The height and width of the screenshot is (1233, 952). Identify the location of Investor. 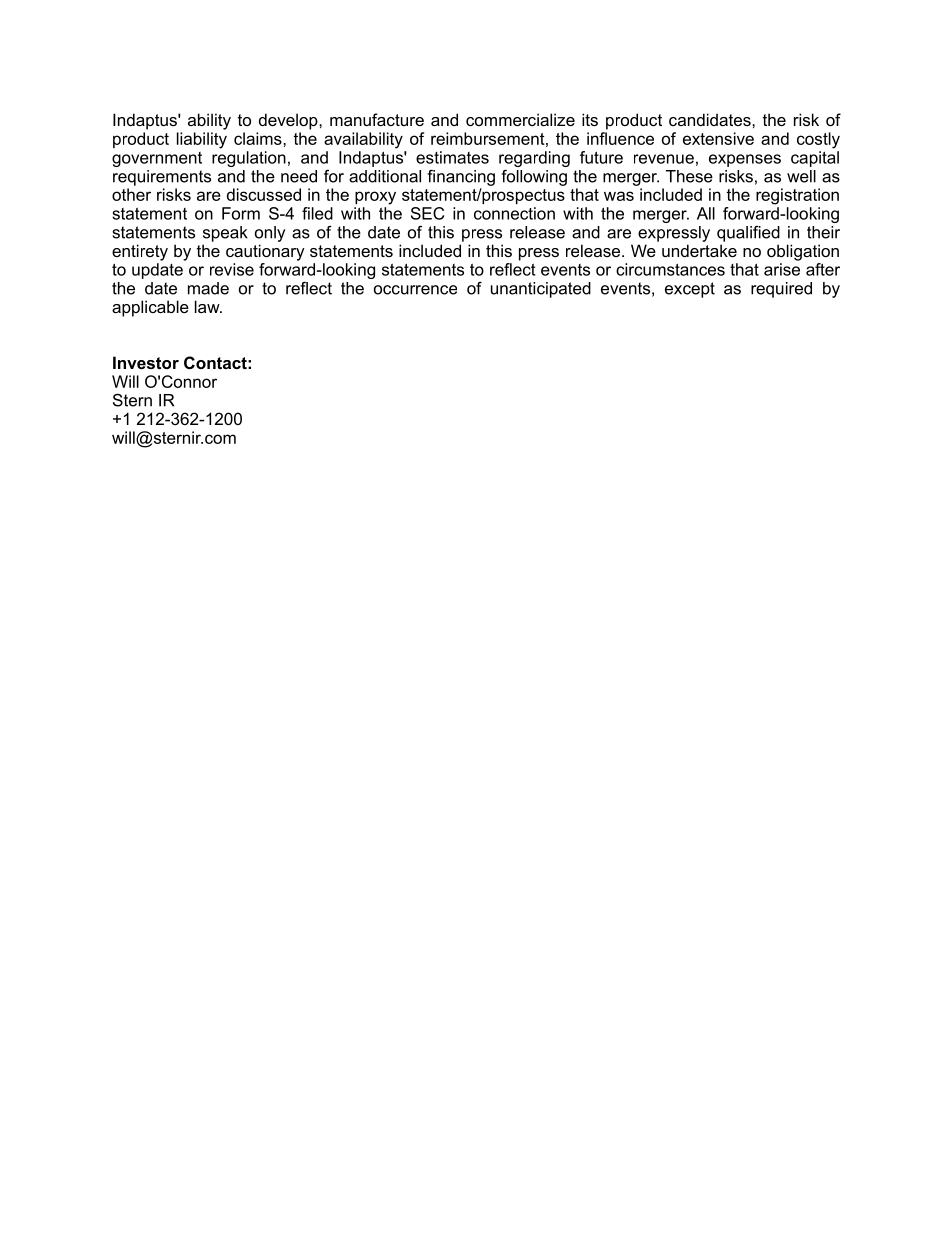
(146, 362).
